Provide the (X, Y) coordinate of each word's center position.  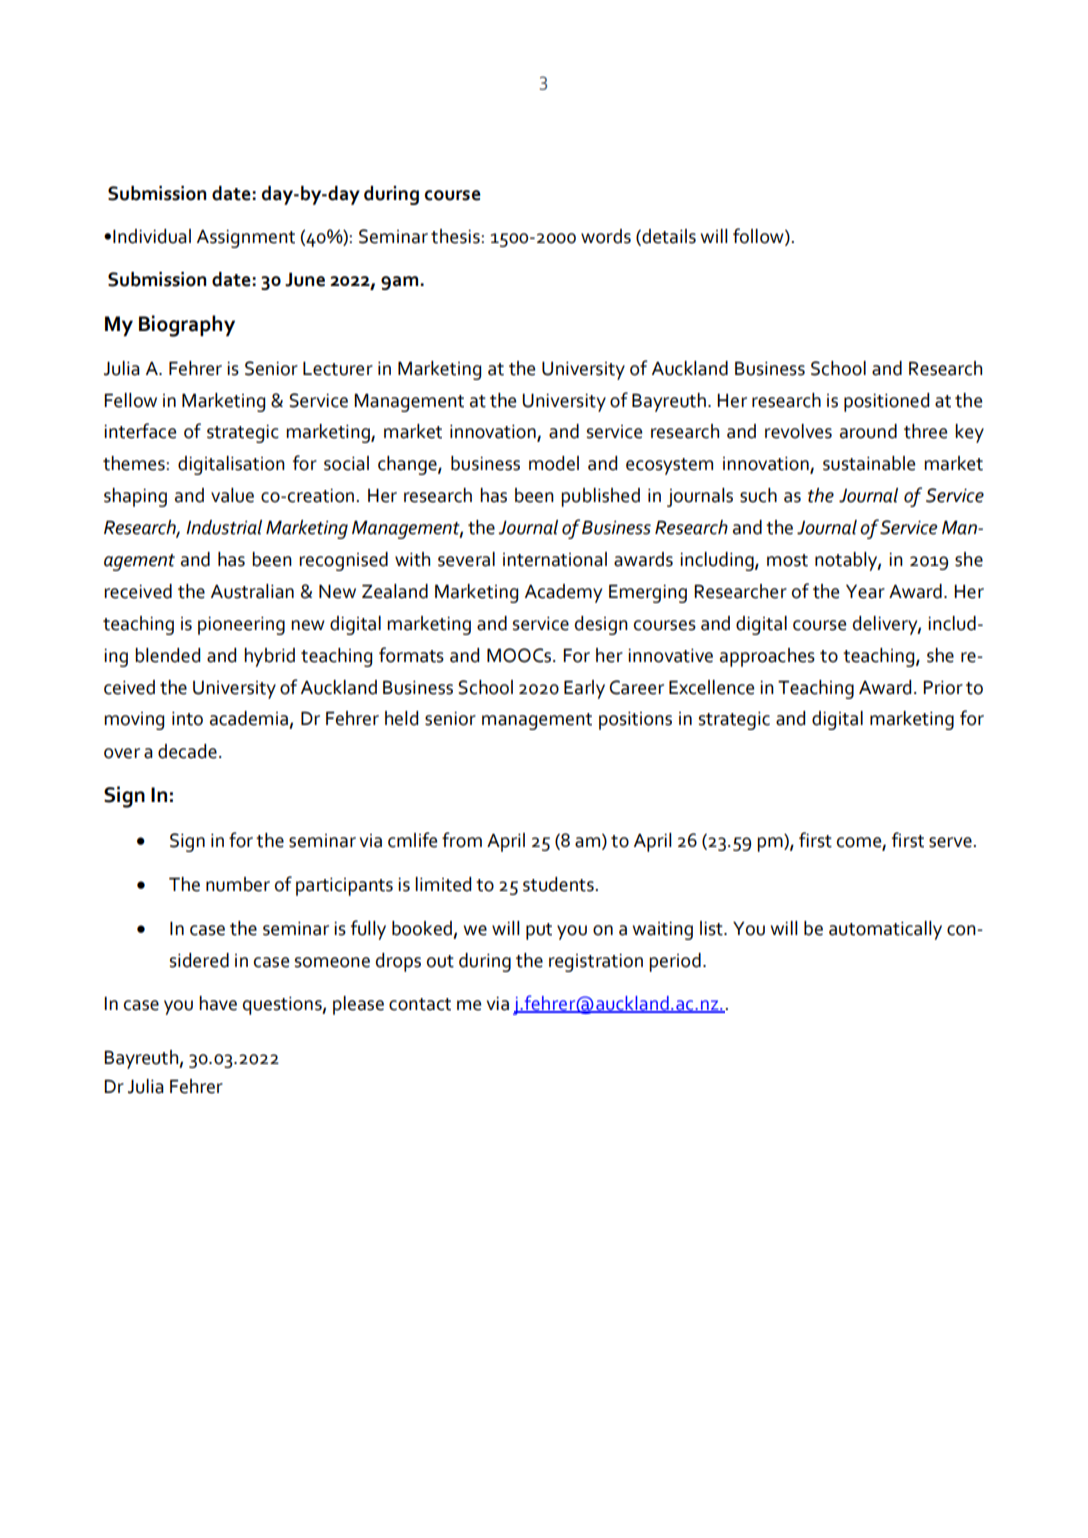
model (554, 463)
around (868, 431)
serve (951, 842)
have (218, 1003)
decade (187, 751)
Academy (563, 593)
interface (140, 431)
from (462, 840)
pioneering (241, 625)
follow (759, 237)
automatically (885, 930)
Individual (152, 236)
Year (865, 591)
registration (596, 962)
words (606, 236)
